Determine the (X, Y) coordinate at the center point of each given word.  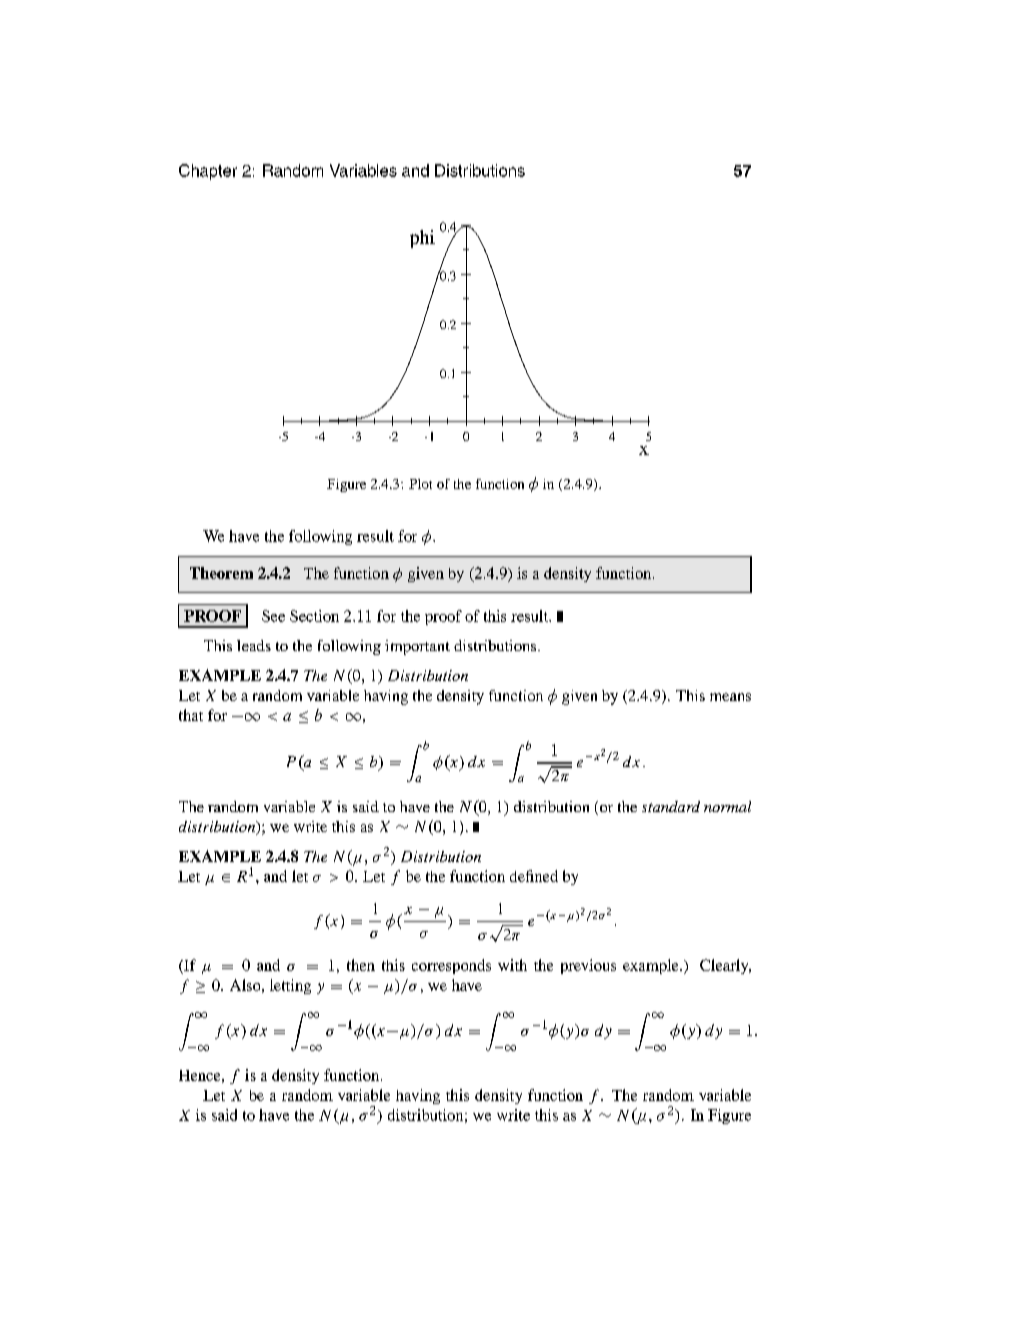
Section (314, 616)
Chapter (208, 172)
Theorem (221, 573)
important (417, 647)
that (191, 715)
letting (290, 986)
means (730, 697)
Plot (420, 484)
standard (671, 806)
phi (422, 239)
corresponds (451, 966)
